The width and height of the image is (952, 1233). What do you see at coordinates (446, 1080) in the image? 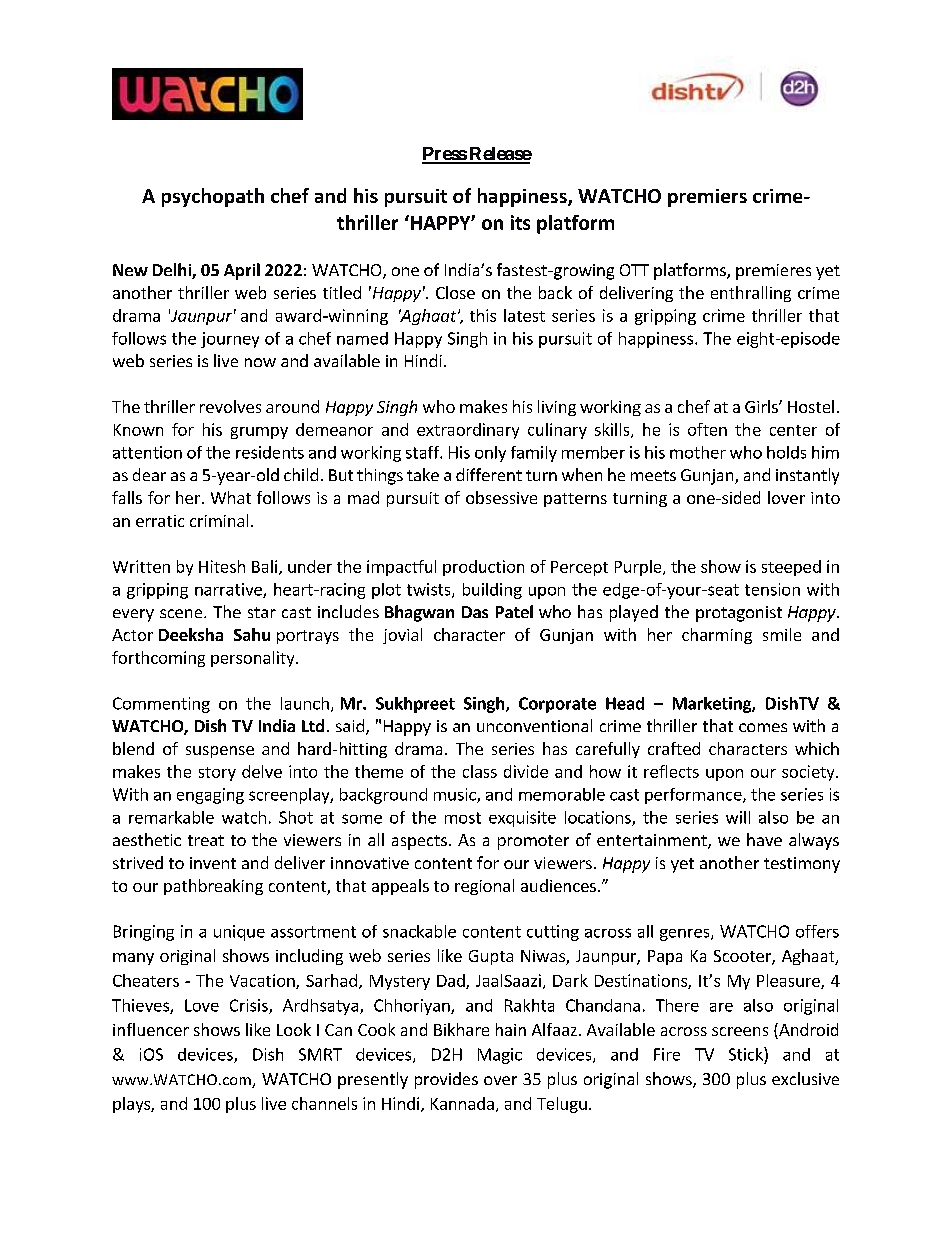
I see `provides` at bounding box center [446, 1080].
